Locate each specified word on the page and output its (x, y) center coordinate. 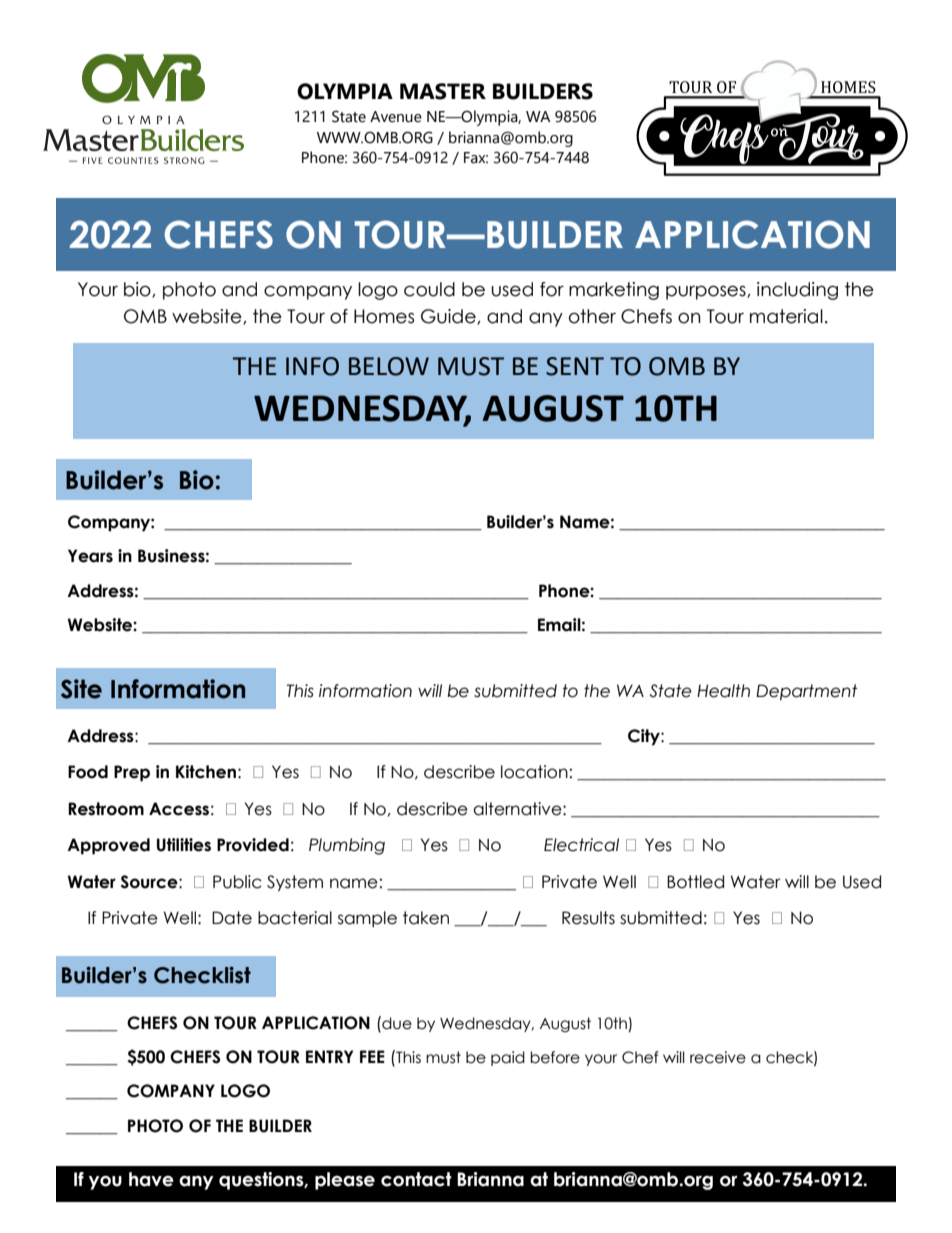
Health (723, 691)
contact (416, 1179)
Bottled (695, 882)
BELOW (389, 366)
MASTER (443, 91)
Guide (449, 317)
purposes (707, 292)
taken (426, 918)
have (151, 1179)
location (534, 772)
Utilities (184, 845)
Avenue (396, 117)
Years (90, 556)
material (786, 316)
